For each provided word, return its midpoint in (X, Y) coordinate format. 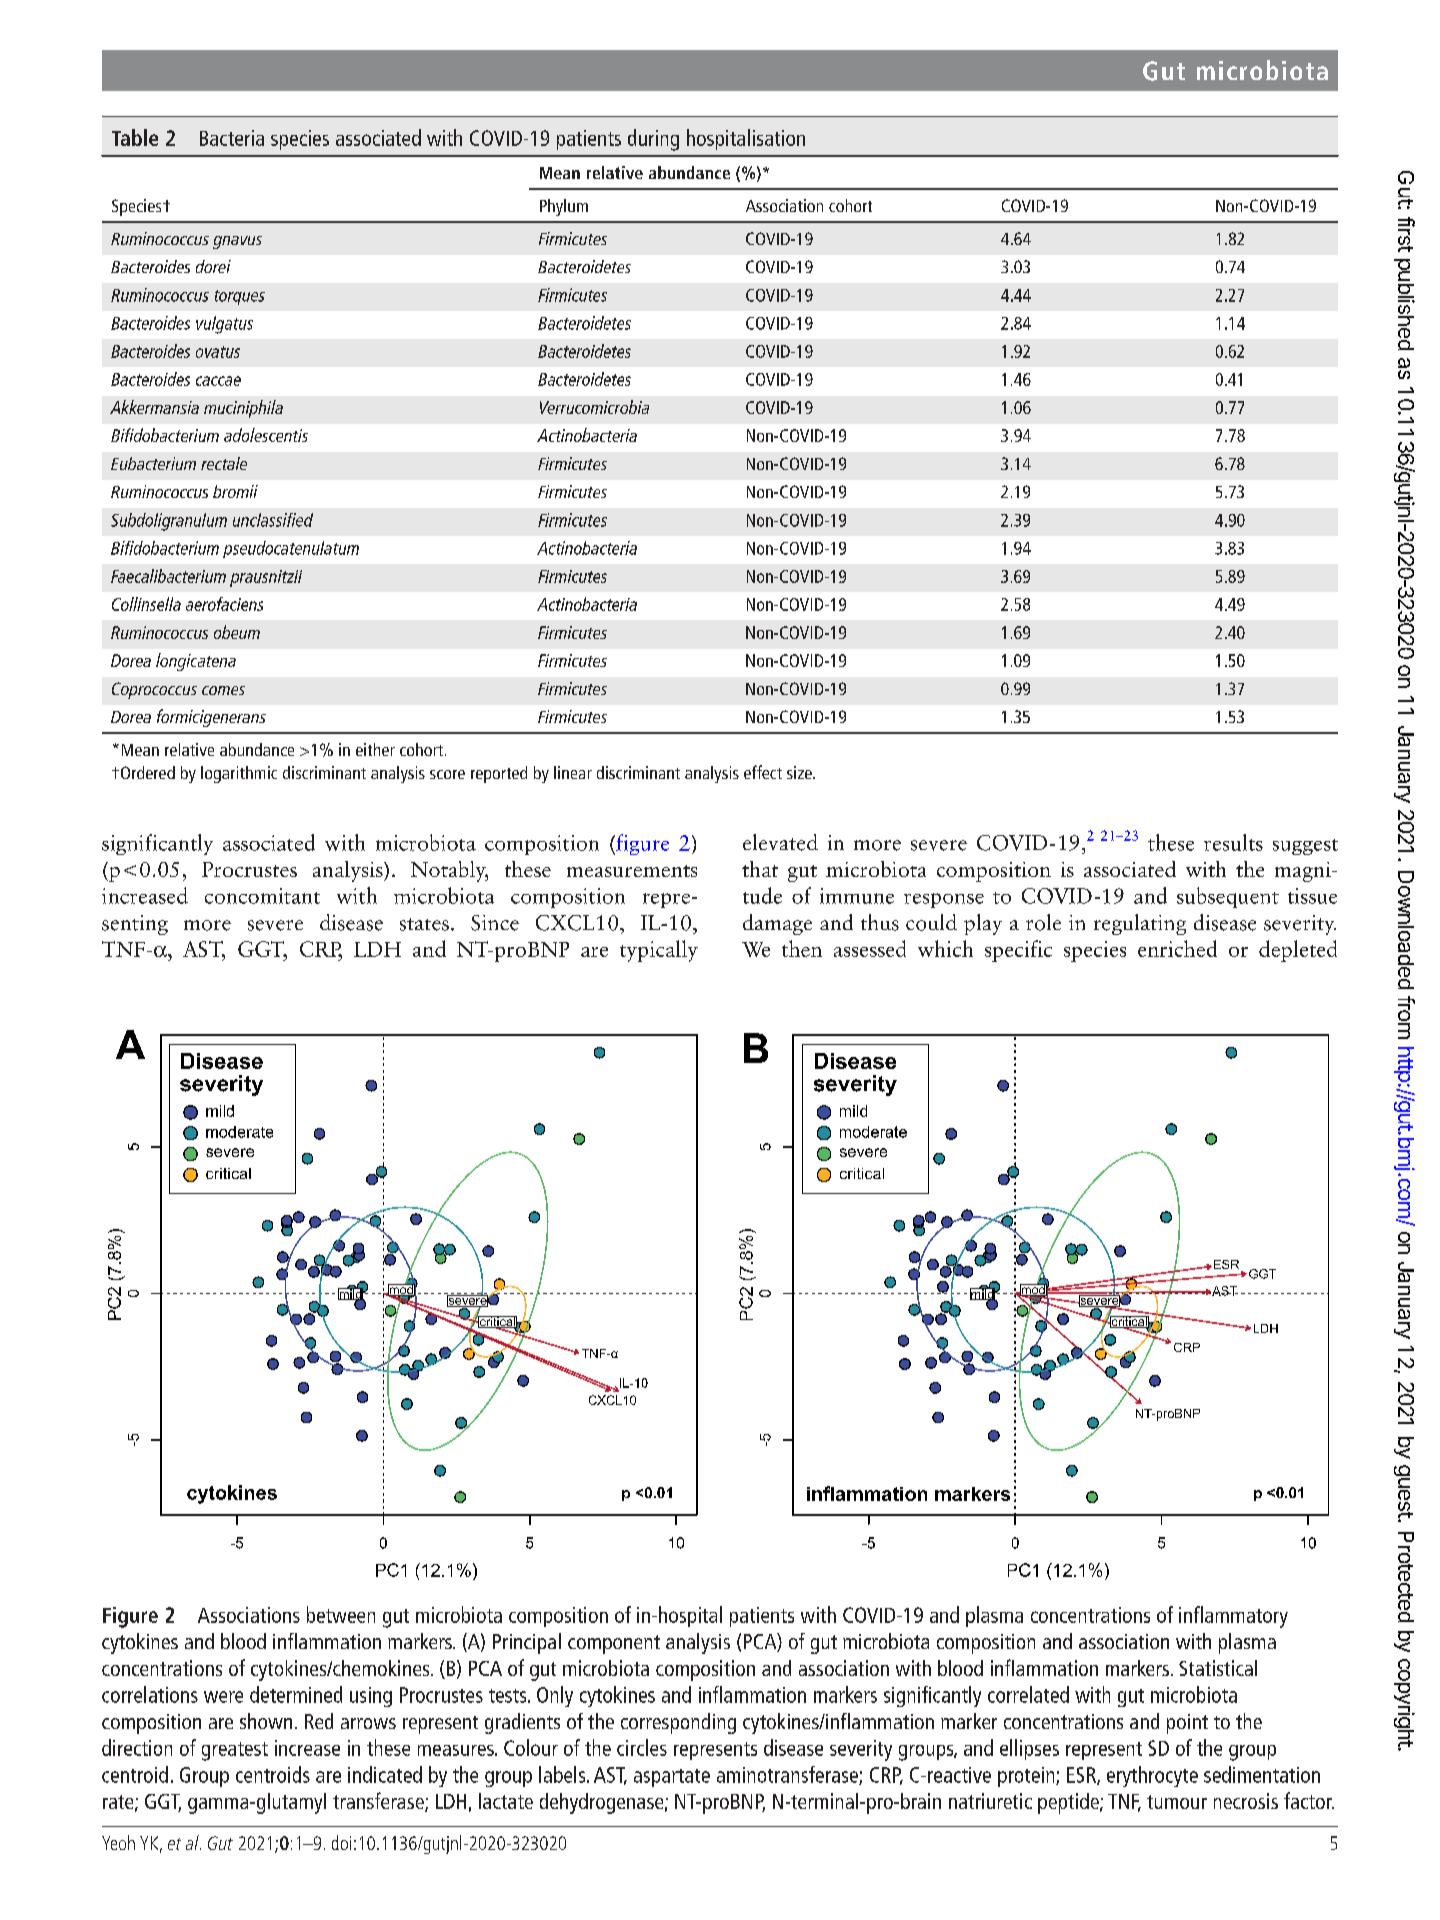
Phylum (564, 207)
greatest (235, 1751)
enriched (1177, 948)
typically (659, 951)
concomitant (262, 896)
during (653, 140)
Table (135, 137)
